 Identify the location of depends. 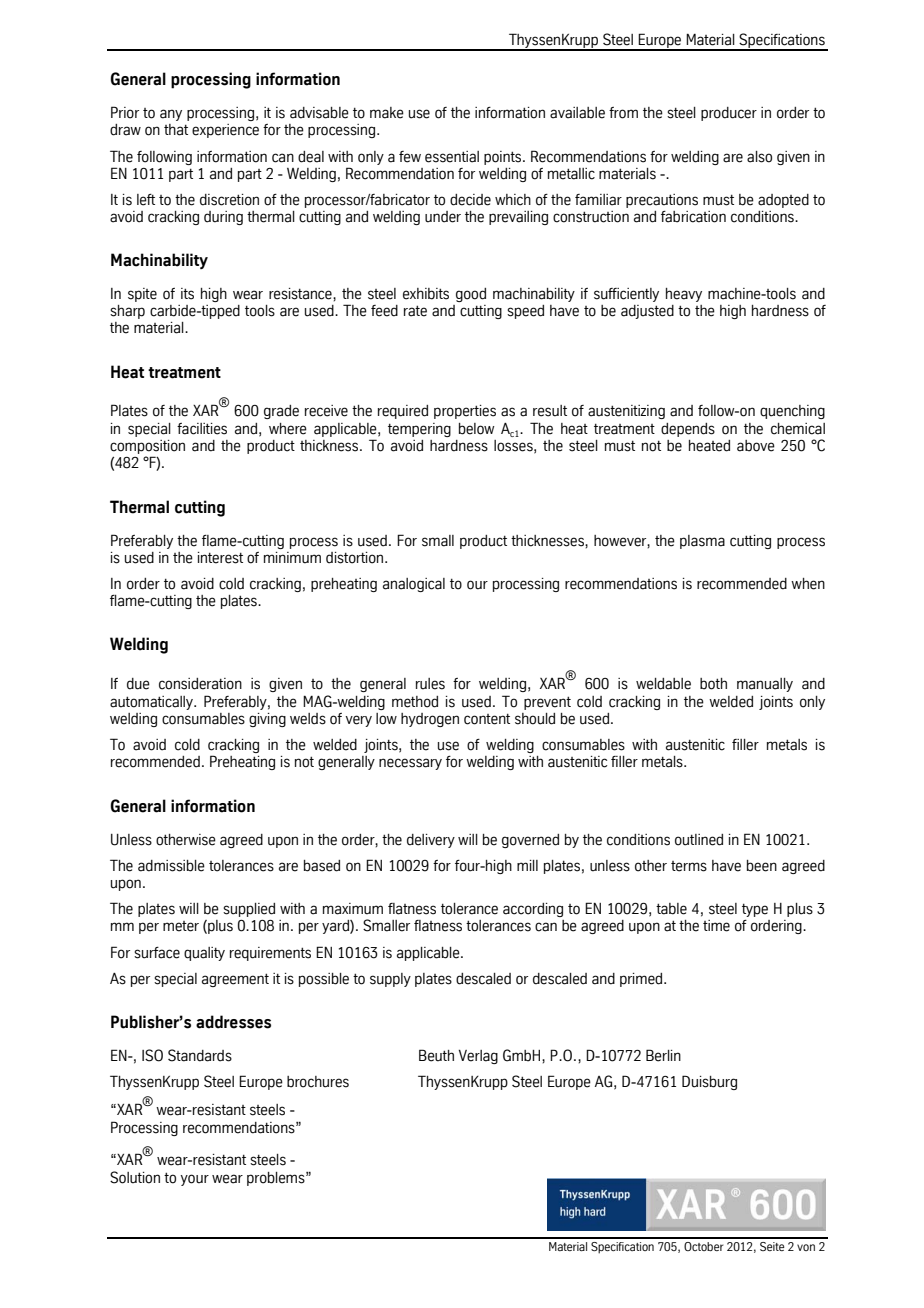
(688, 430).
